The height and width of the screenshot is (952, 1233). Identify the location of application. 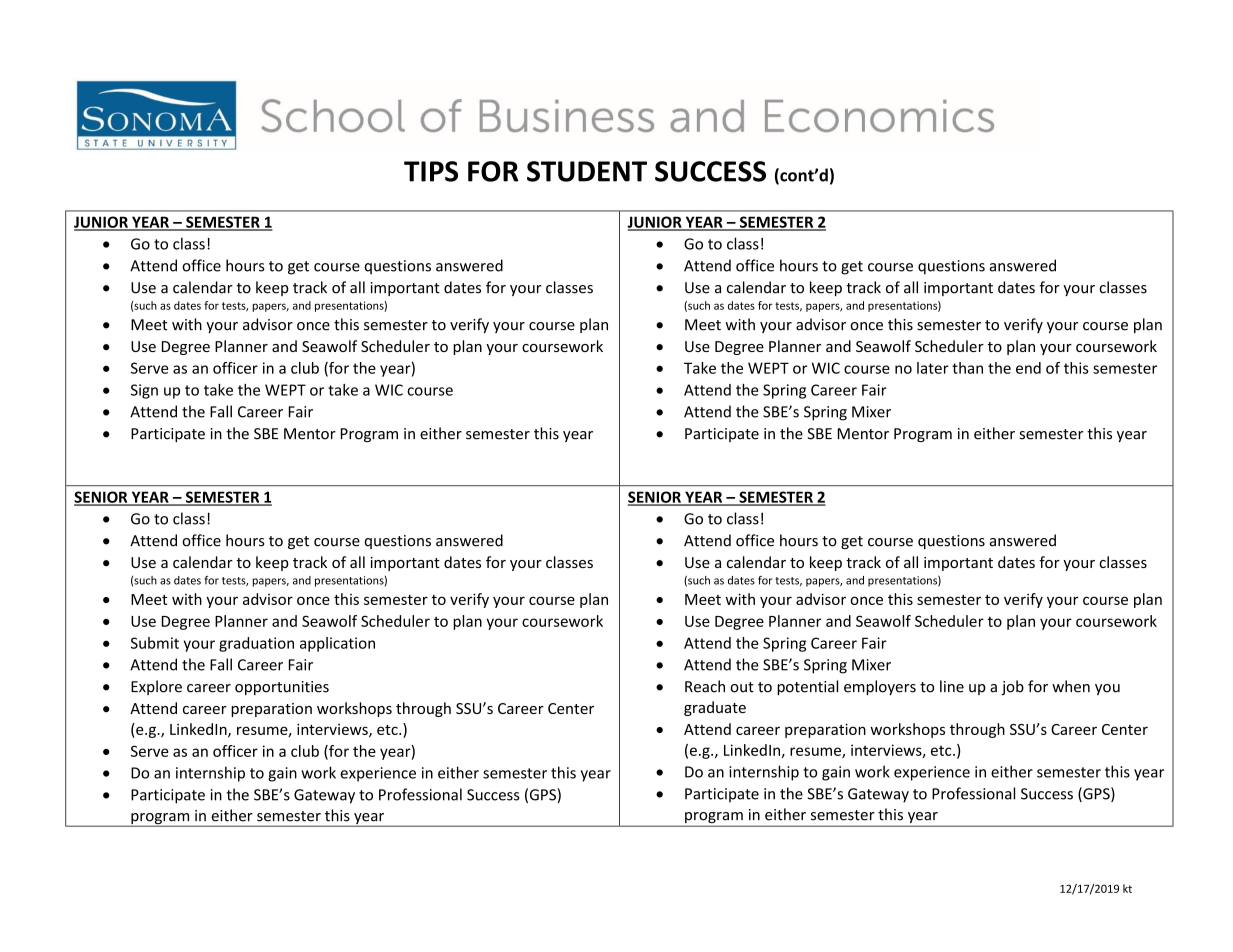
(337, 644).
